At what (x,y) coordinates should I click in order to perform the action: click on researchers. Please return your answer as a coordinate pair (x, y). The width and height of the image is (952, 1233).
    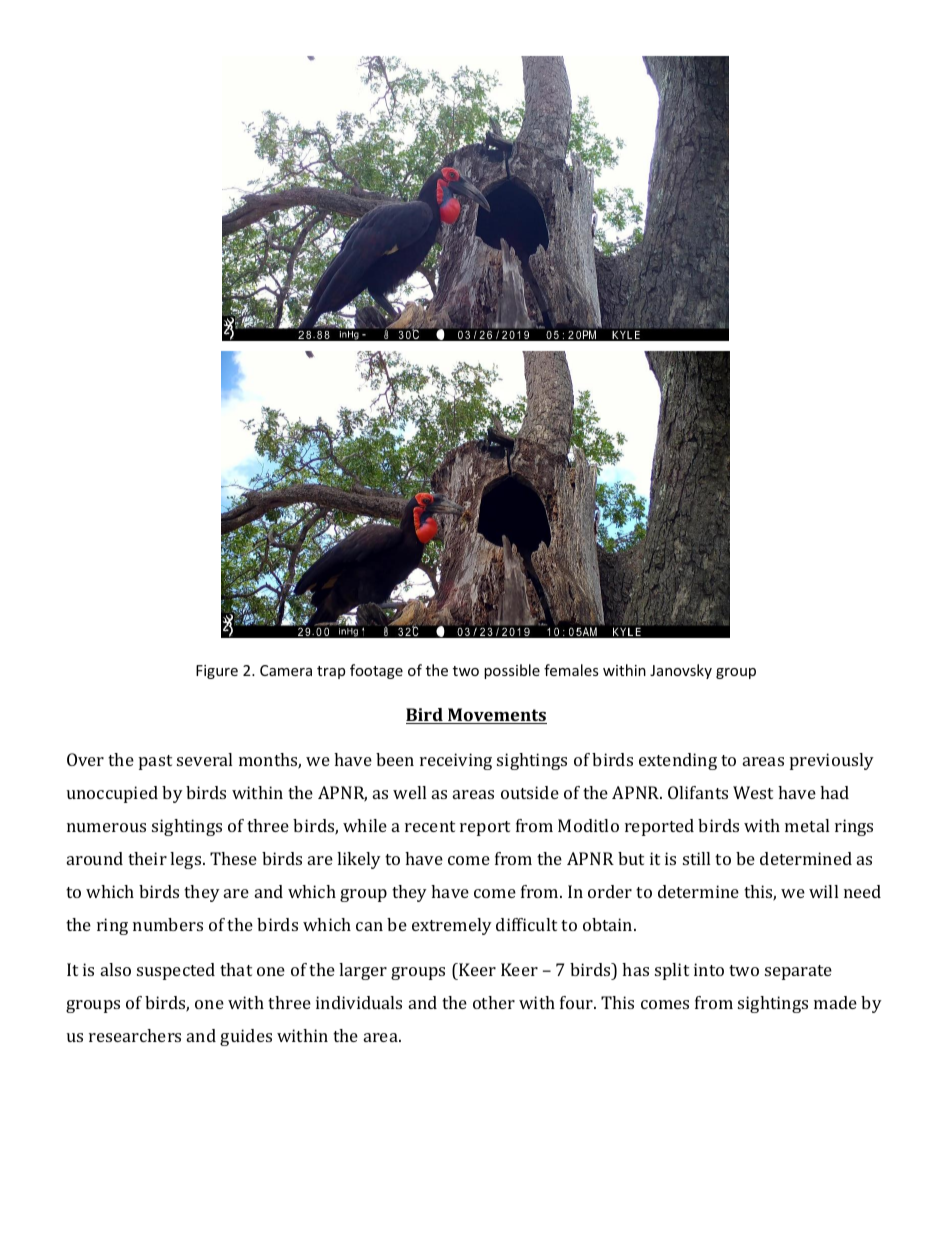
    Looking at the image, I should click on (135, 1035).
